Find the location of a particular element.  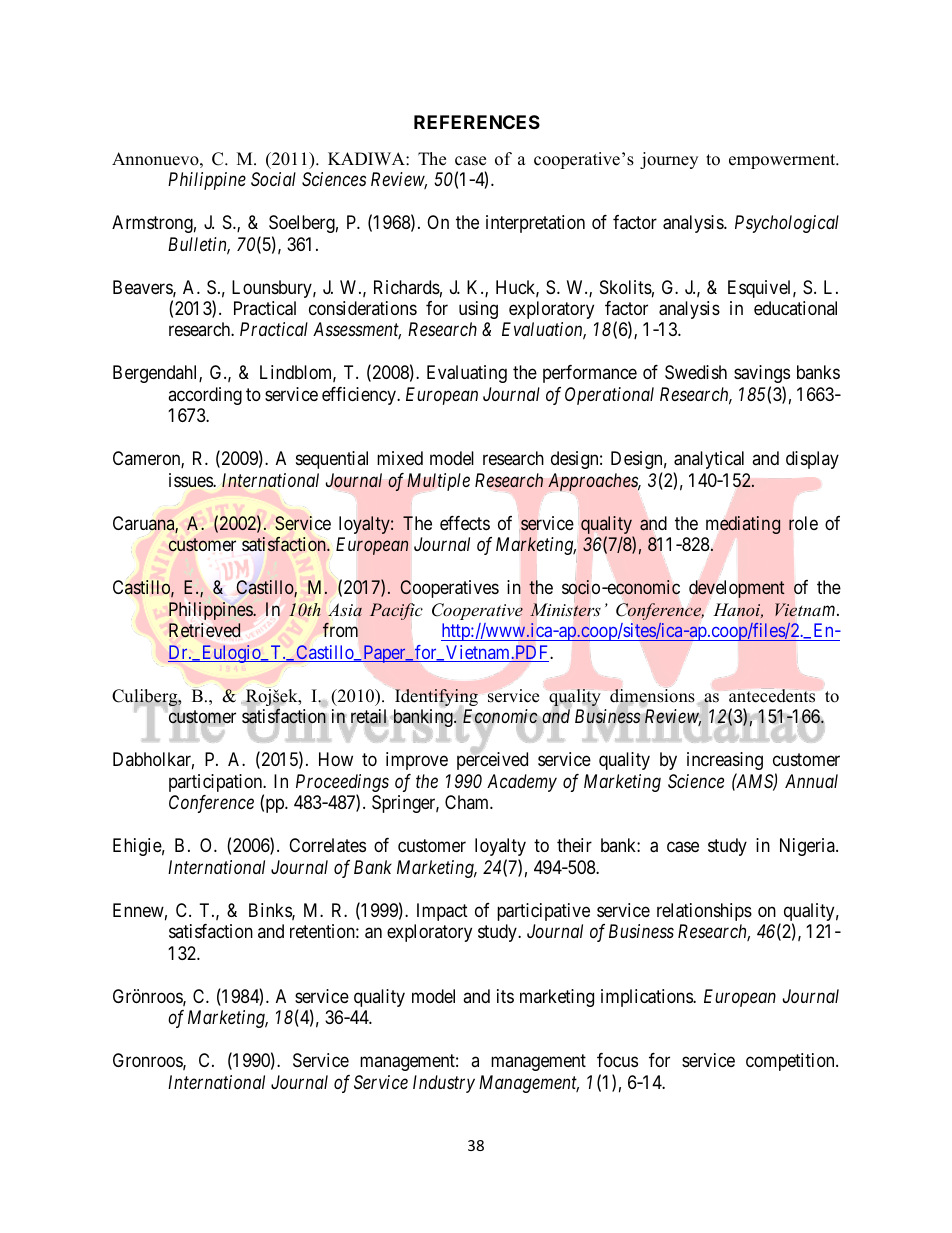

focus is located at coordinates (617, 1060).
